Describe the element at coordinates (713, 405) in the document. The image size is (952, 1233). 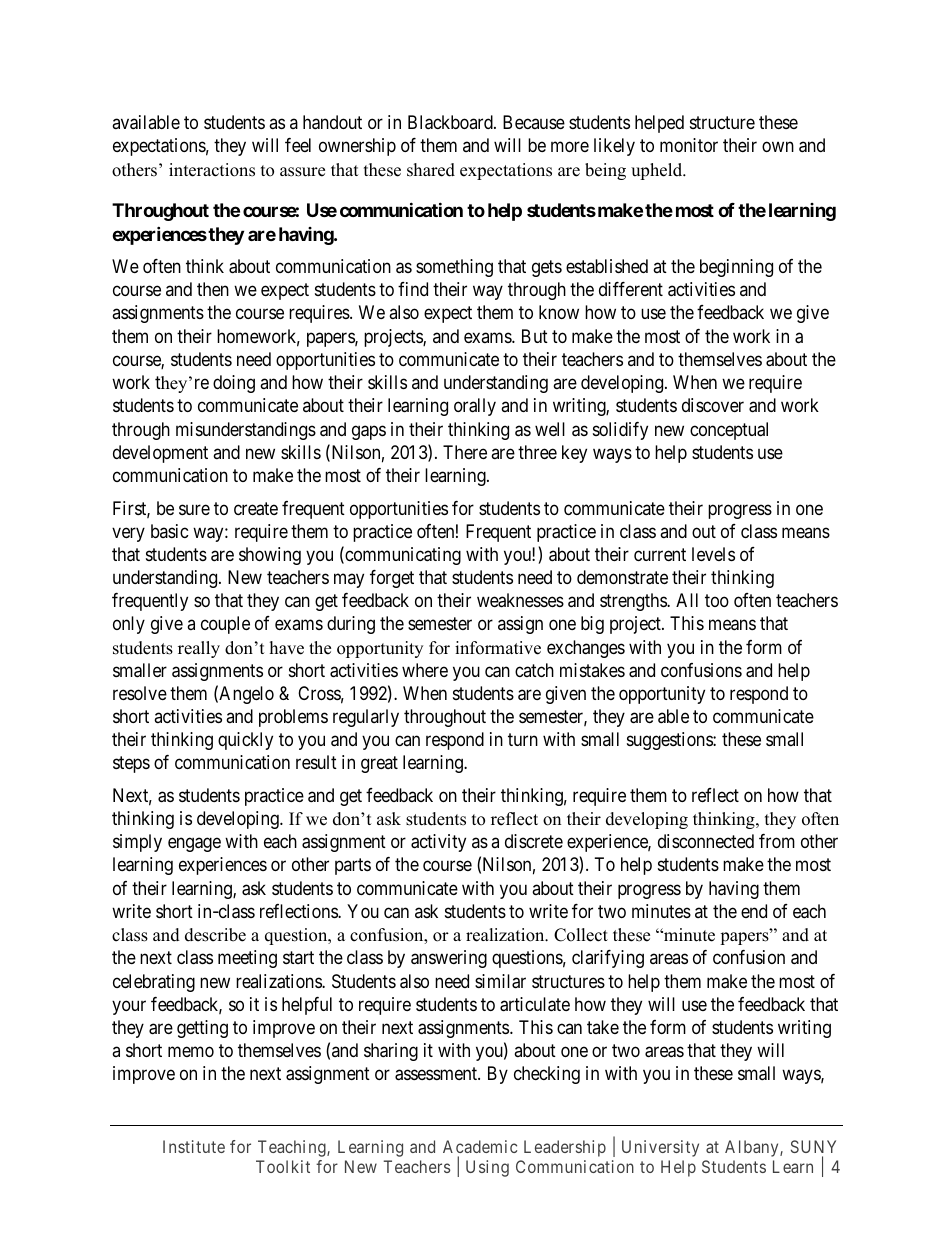
I see `discover` at that location.
